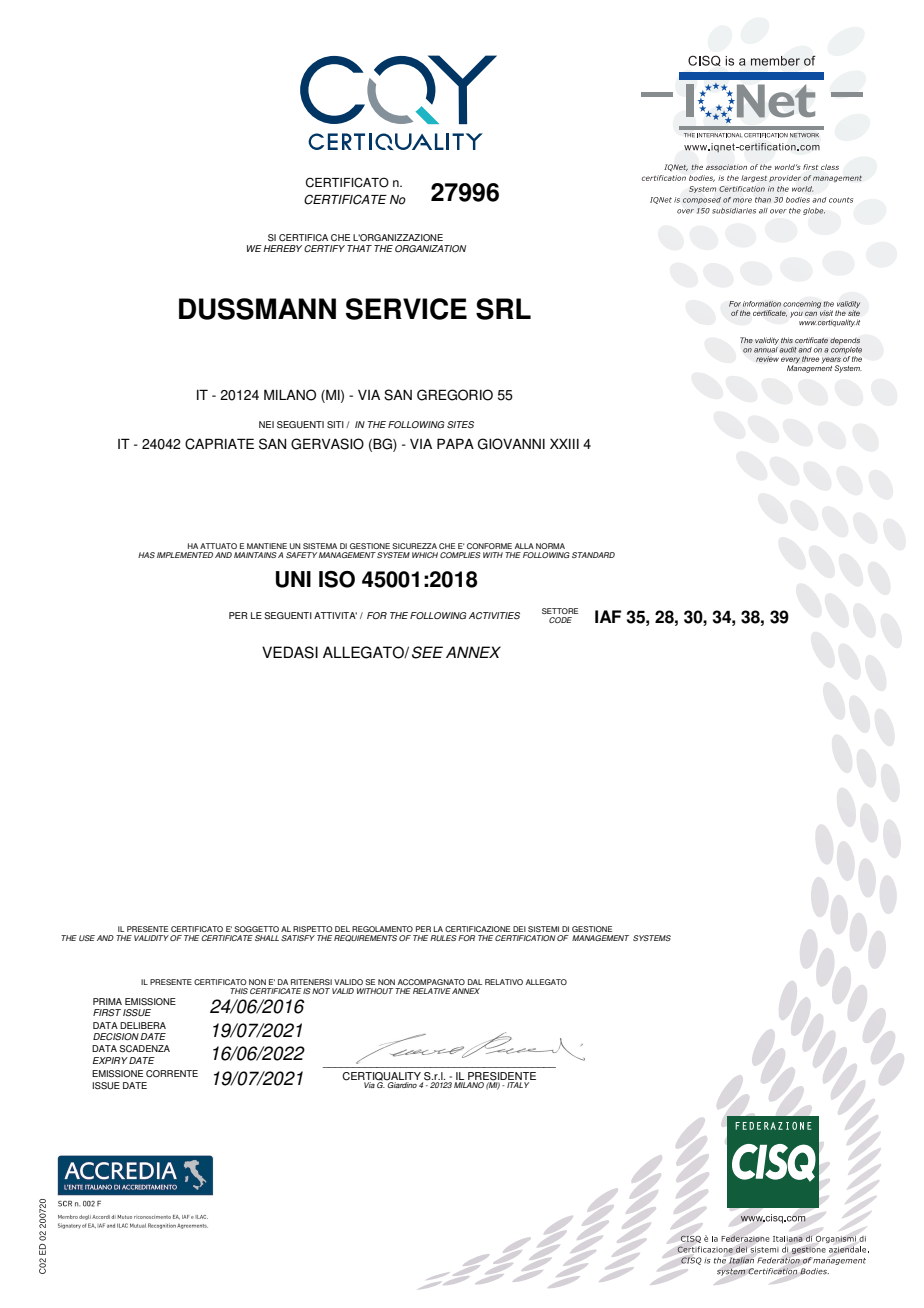 This image has width=924, height=1308. I want to click on CERTIFY, so click(324, 248).
